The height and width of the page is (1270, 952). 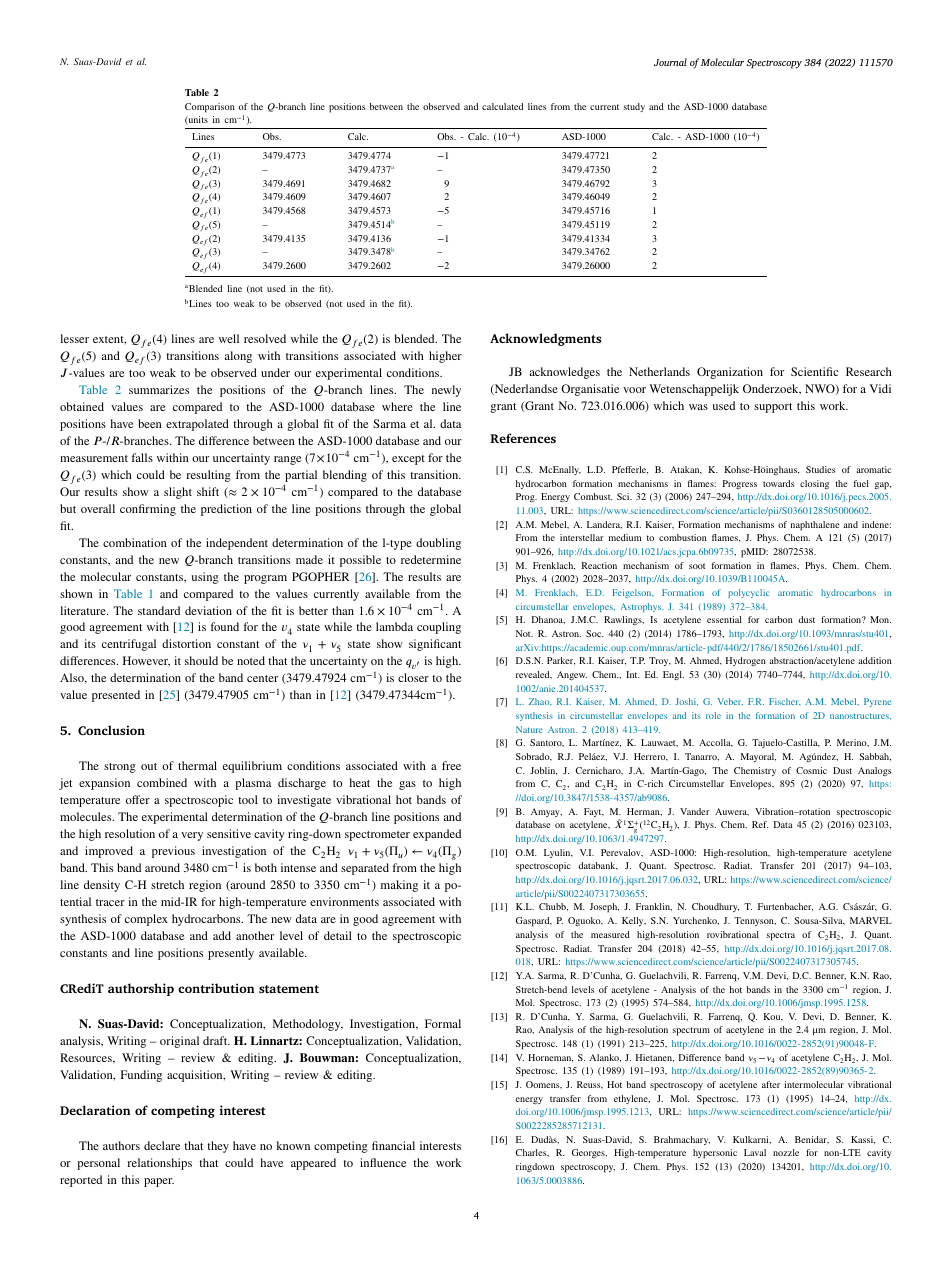 What do you see at coordinates (210, 108) in the page?
I see `Comparison` at bounding box center [210, 108].
